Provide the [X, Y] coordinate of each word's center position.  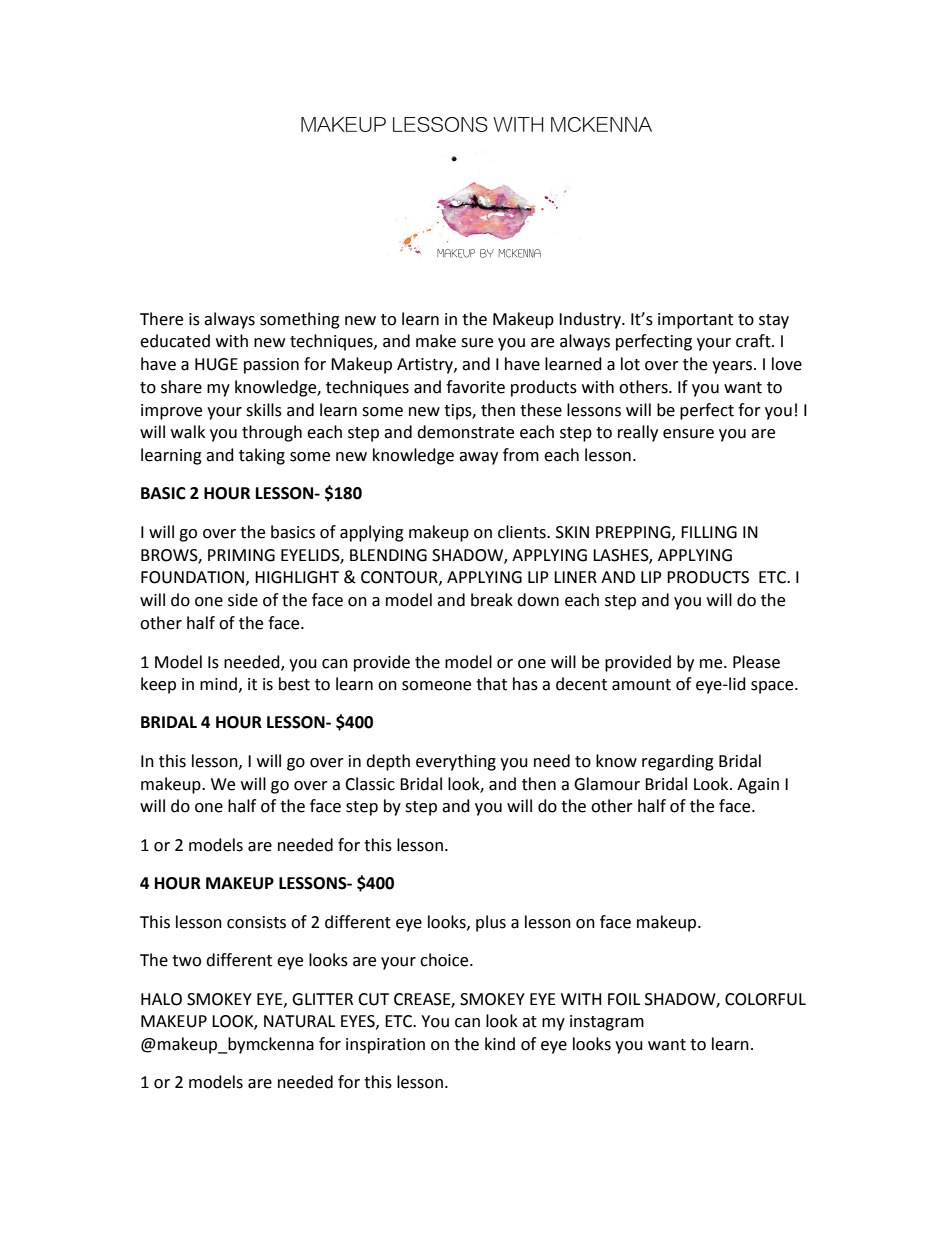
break [492, 600]
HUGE [216, 364]
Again [758, 786]
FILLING [709, 532]
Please [756, 662]
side [243, 600]
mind [218, 684]
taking [262, 456]
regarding [678, 762]
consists [256, 922]
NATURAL [299, 1021]
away [478, 458]
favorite [475, 387]
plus [491, 923]
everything [456, 762]
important [695, 321]
